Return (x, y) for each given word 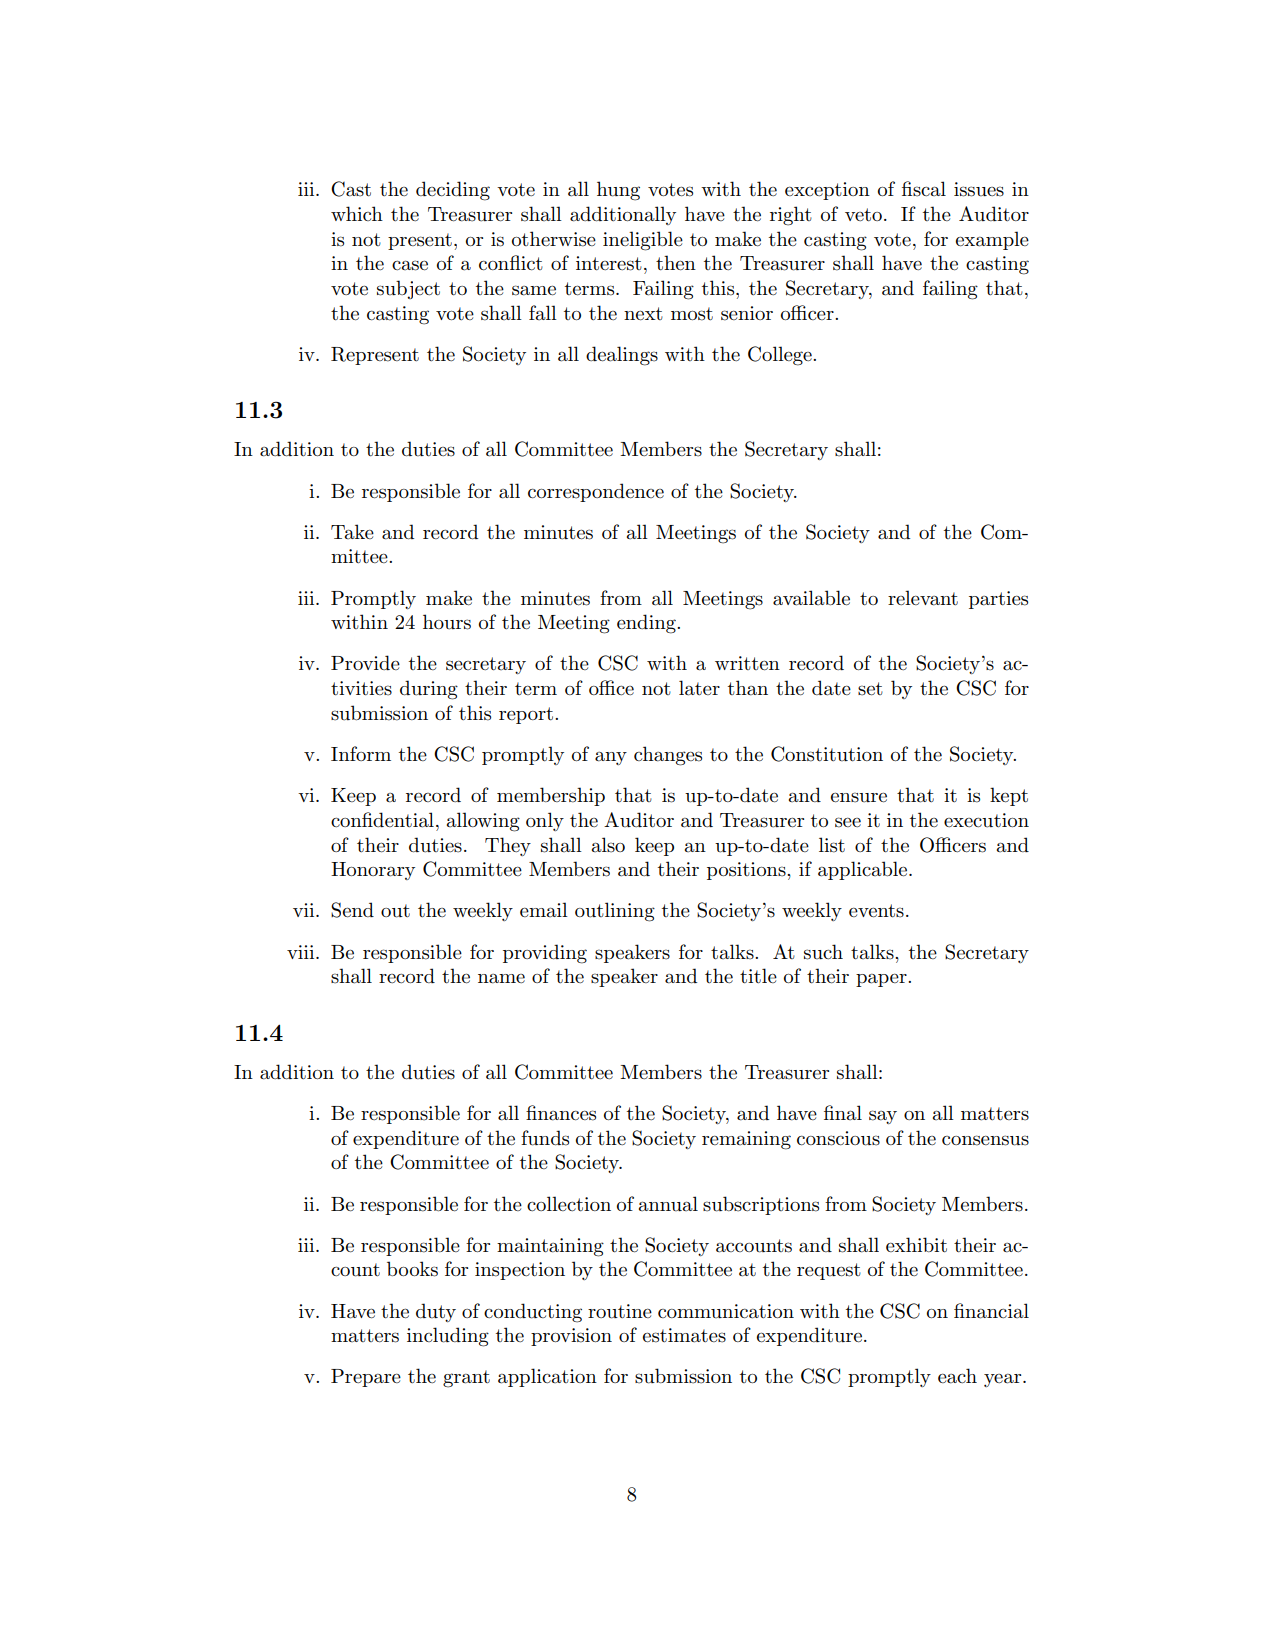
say (883, 1117)
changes (668, 756)
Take (352, 531)
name (501, 979)
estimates (684, 1335)
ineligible (643, 241)
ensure (859, 797)
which (357, 213)
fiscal (924, 189)
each (957, 1376)
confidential (382, 820)
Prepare (366, 1378)
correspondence (596, 492)
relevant (923, 598)
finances (561, 1113)
